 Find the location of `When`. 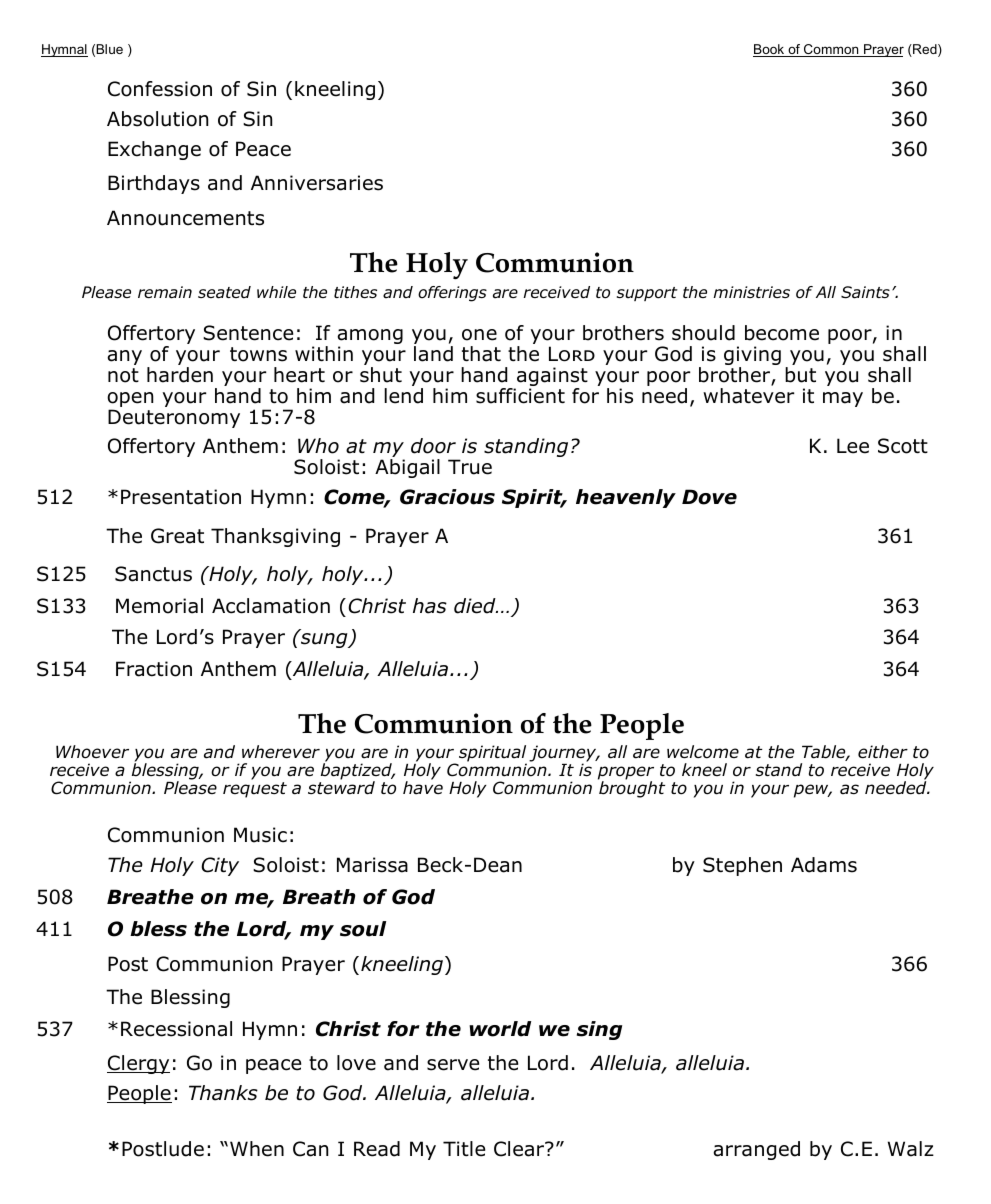

When is located at coordinates (257, 1149).
